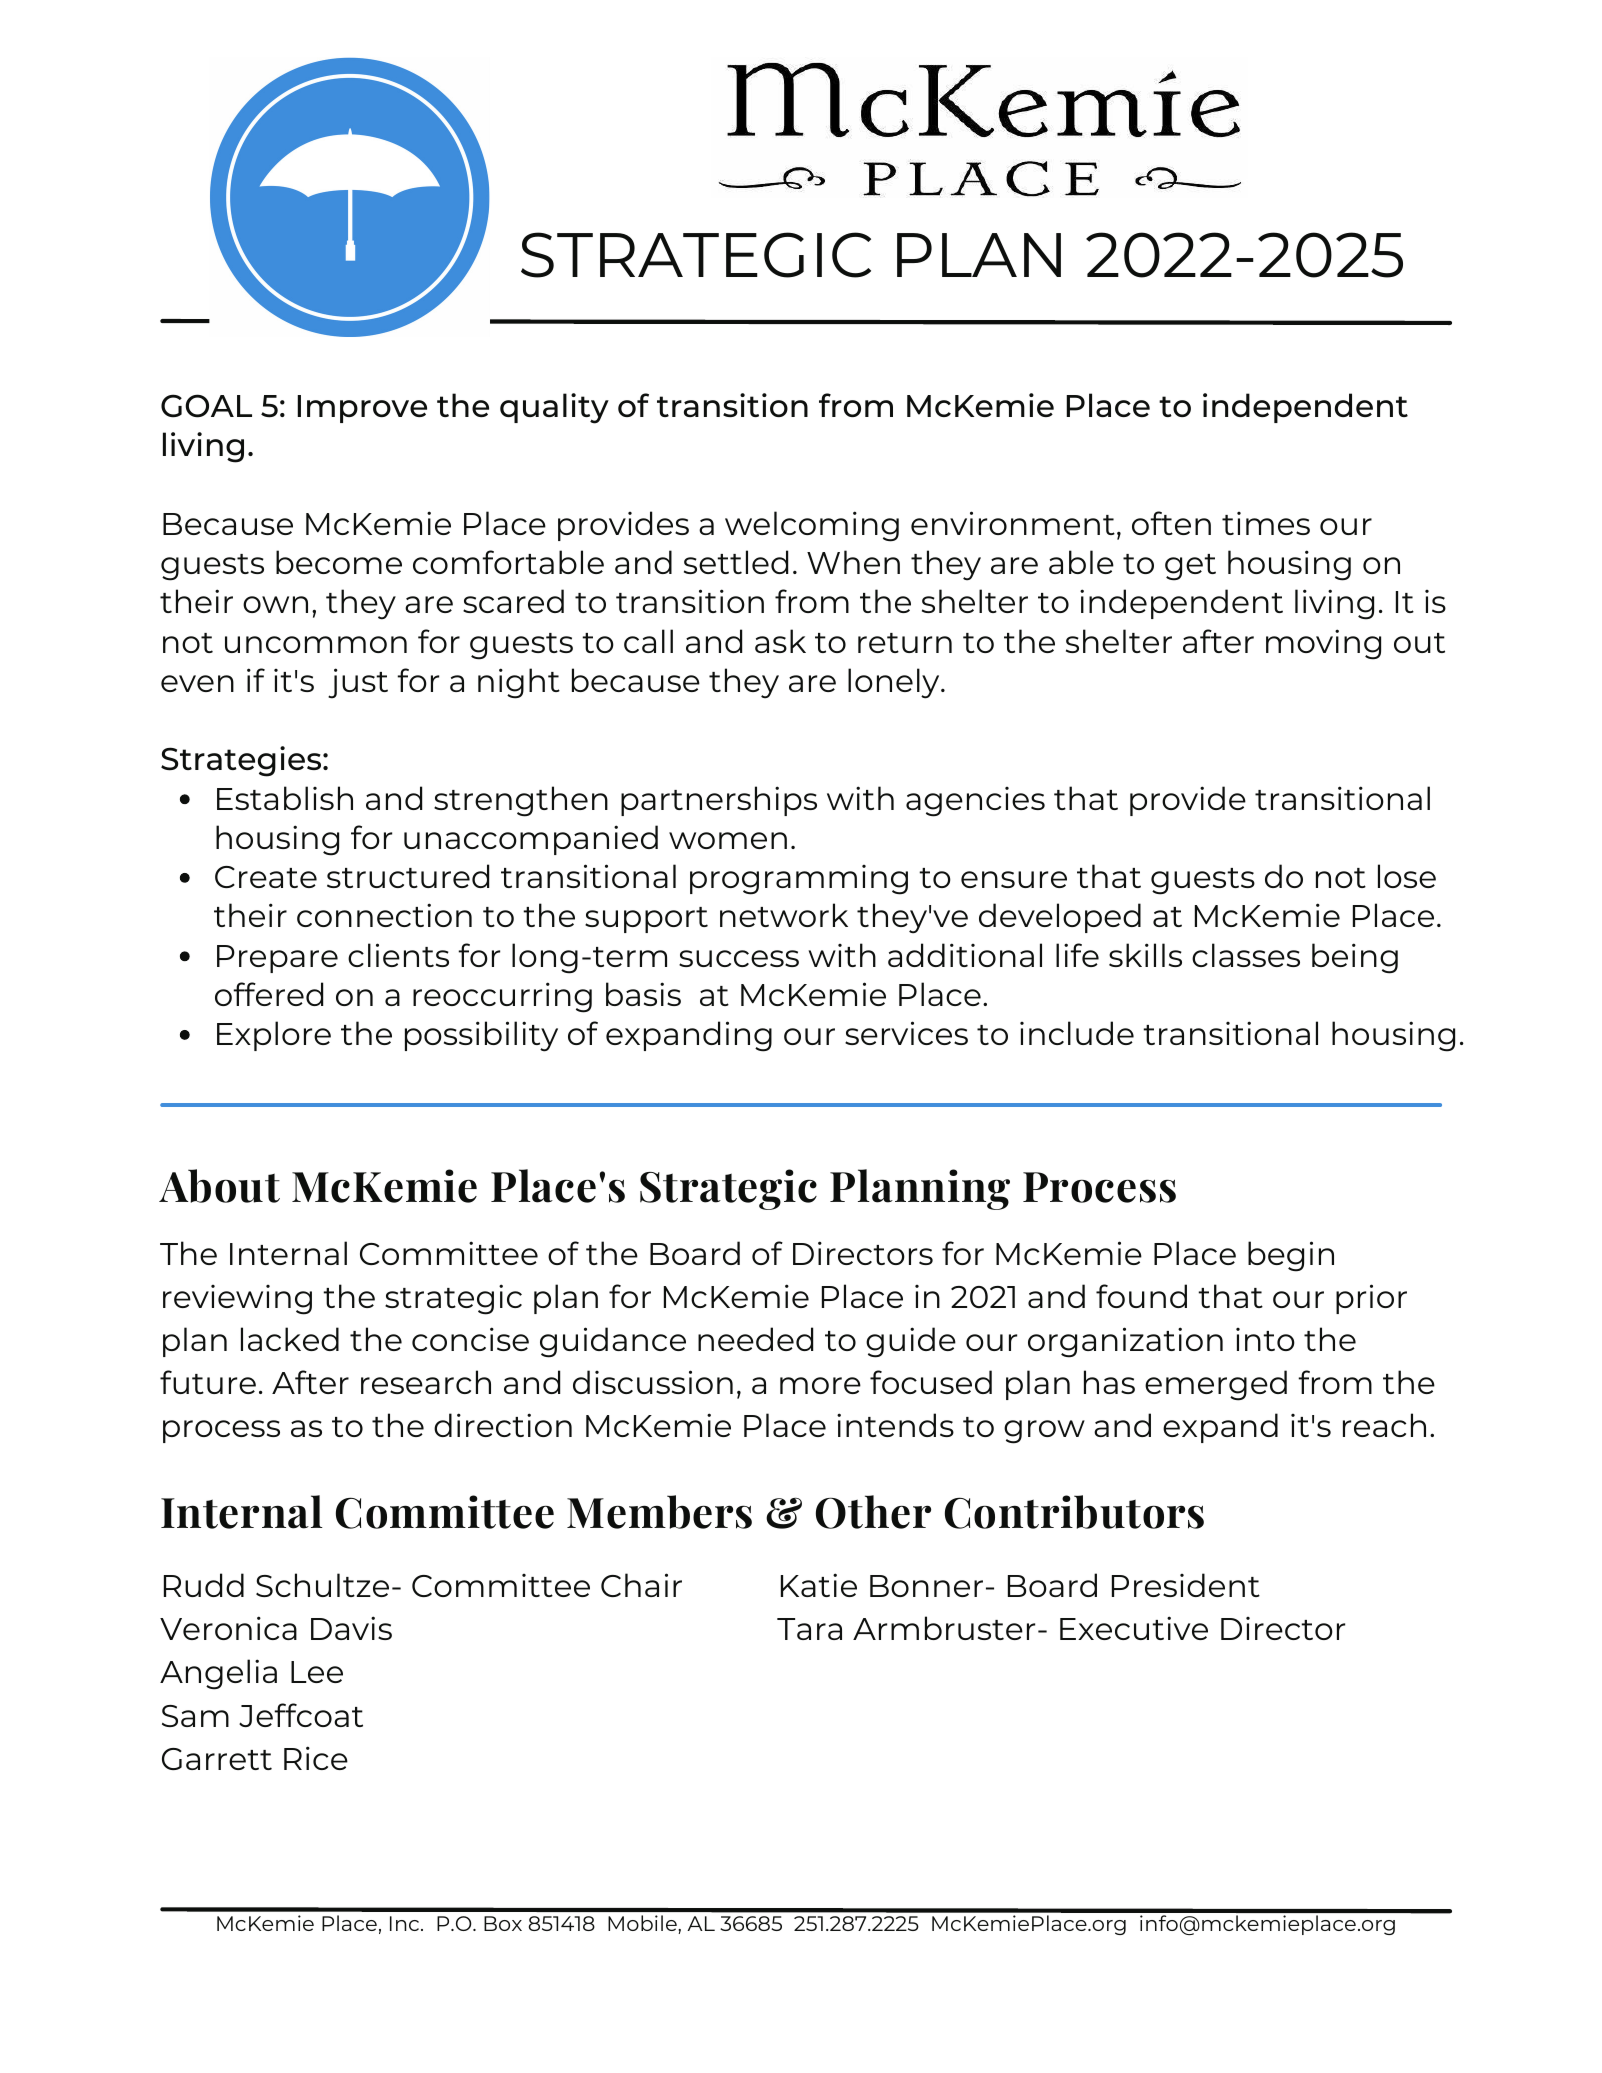  Describe the element at coordinates (285, 798) in the screenshot. I see `Establish` at that location.
